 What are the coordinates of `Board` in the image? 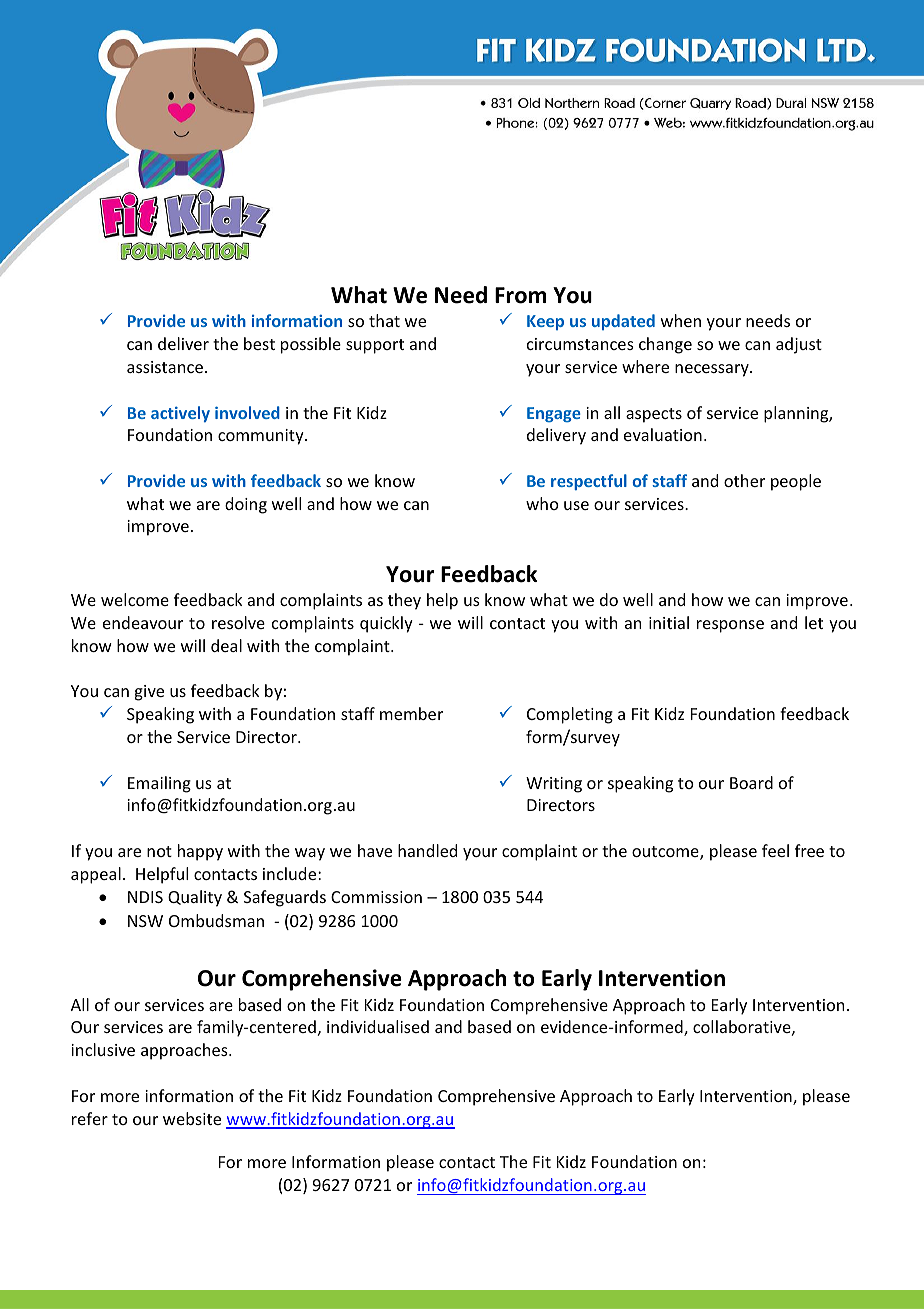 It's located at (751, 782).
